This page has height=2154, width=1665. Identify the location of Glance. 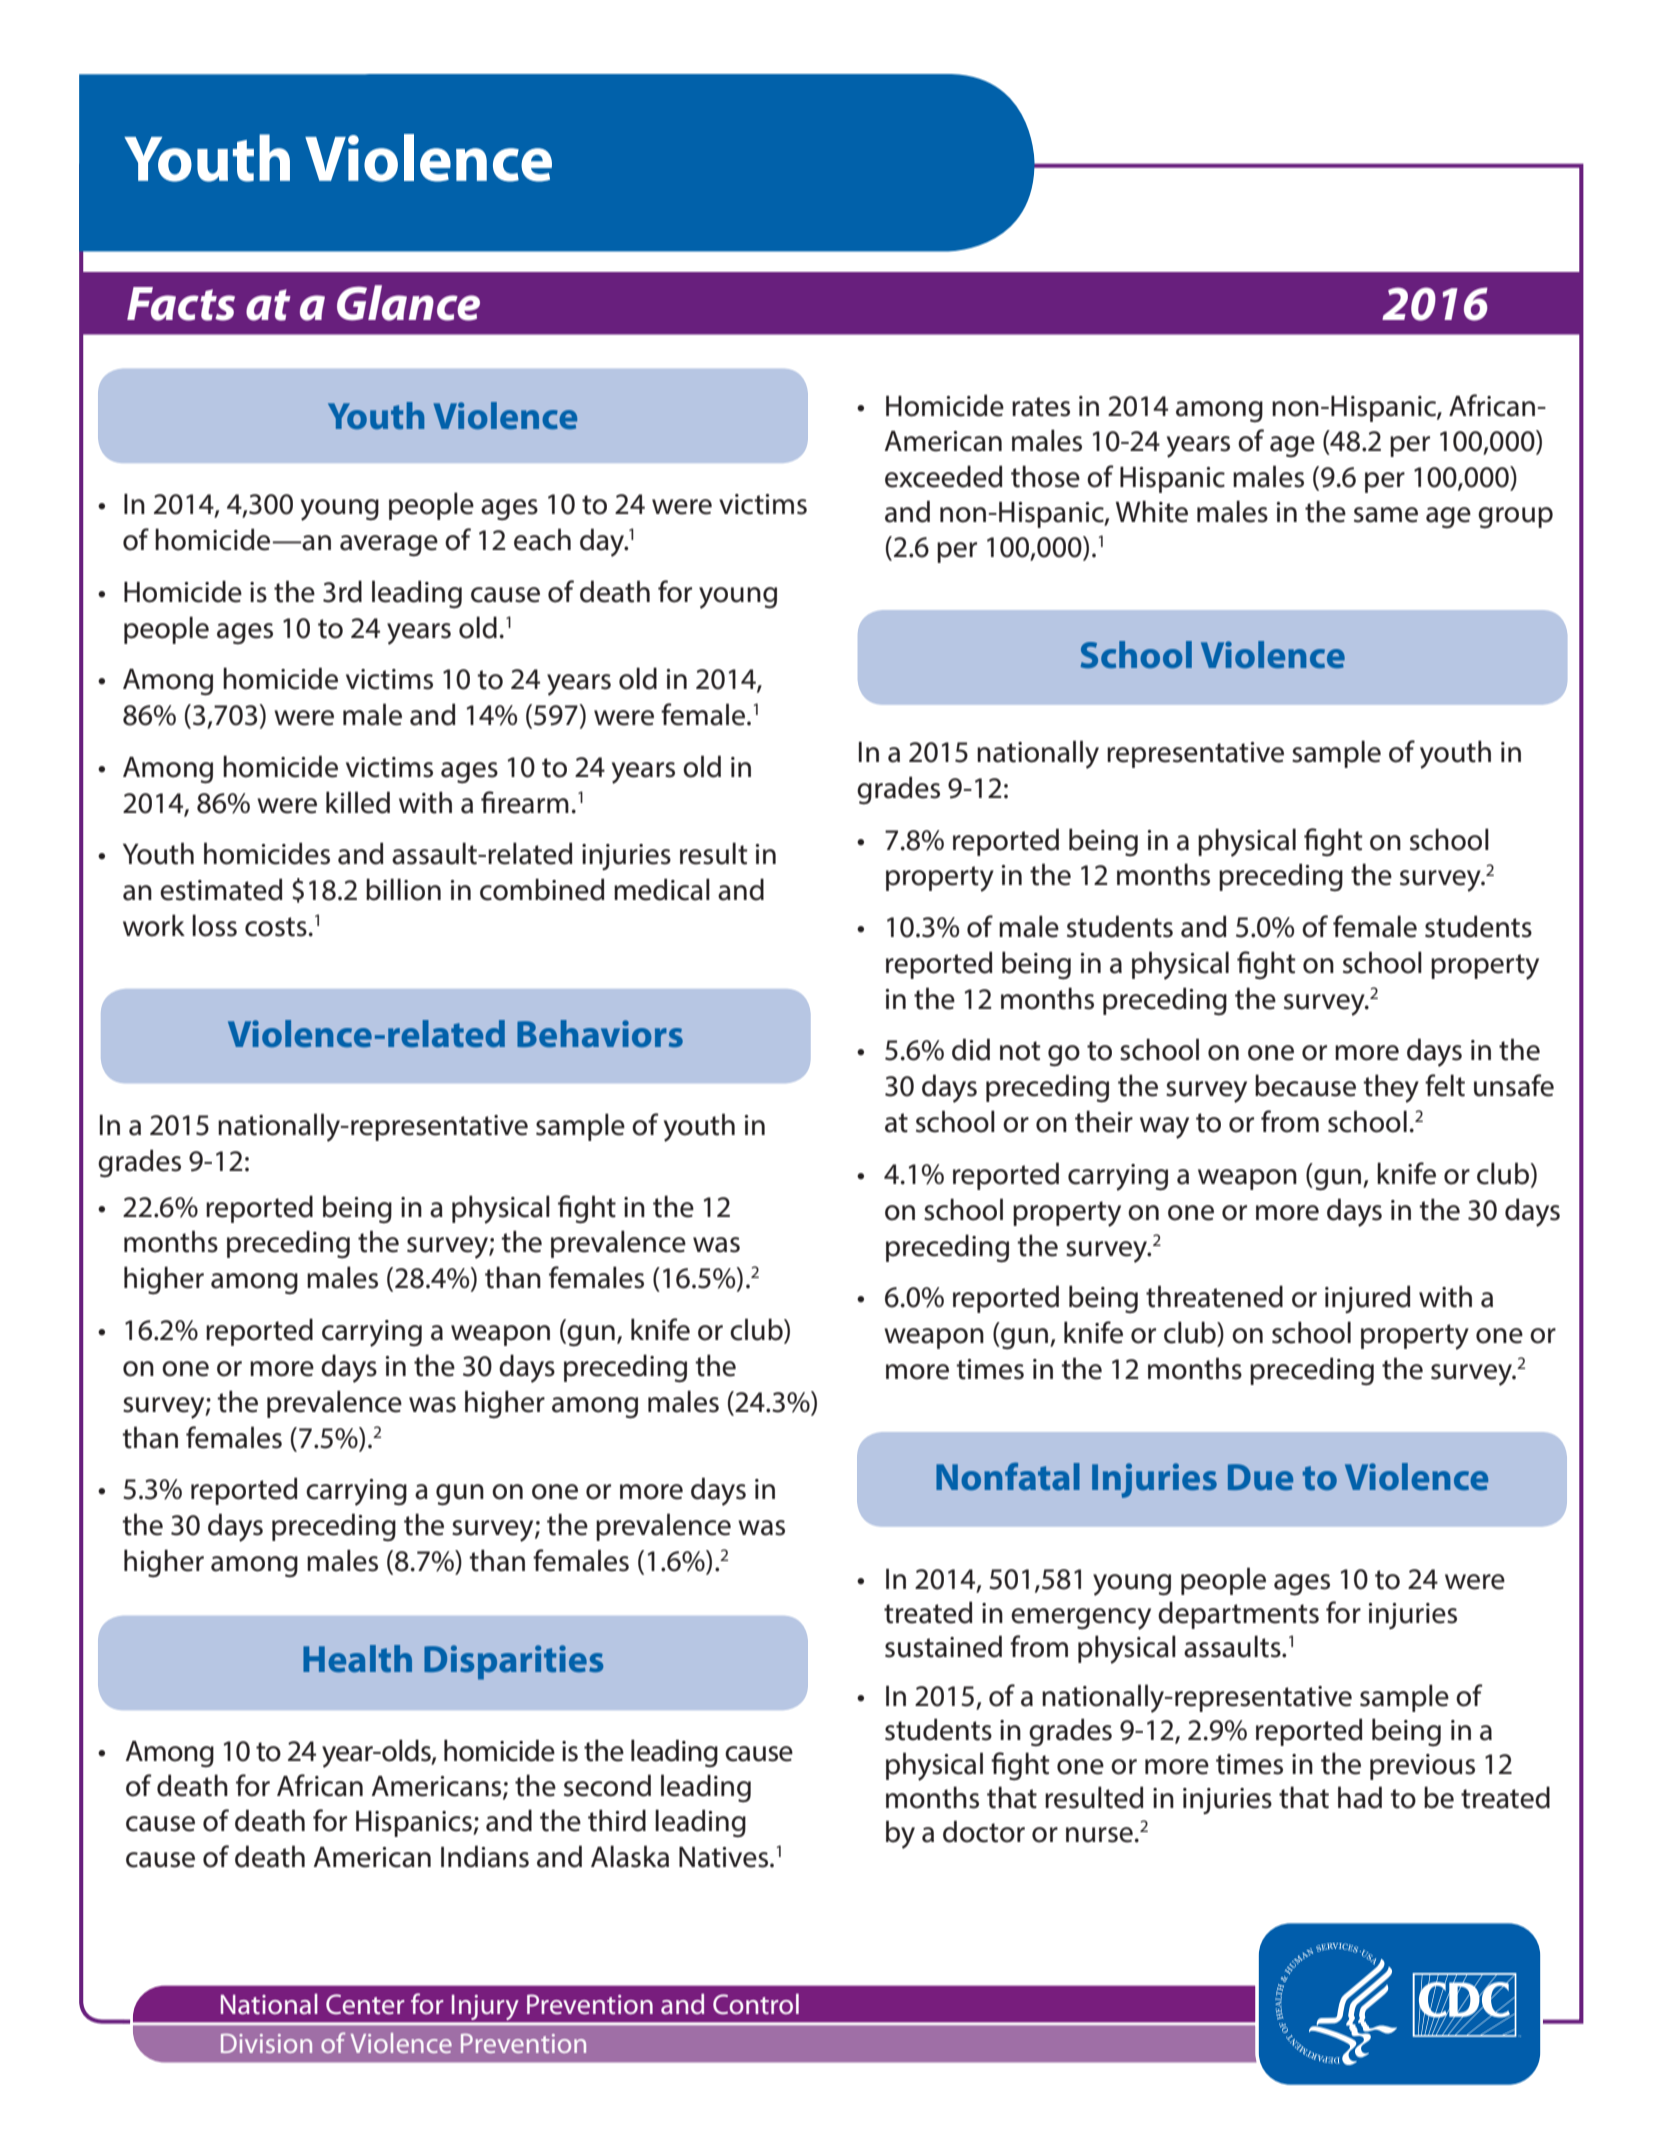
(408, 303).
